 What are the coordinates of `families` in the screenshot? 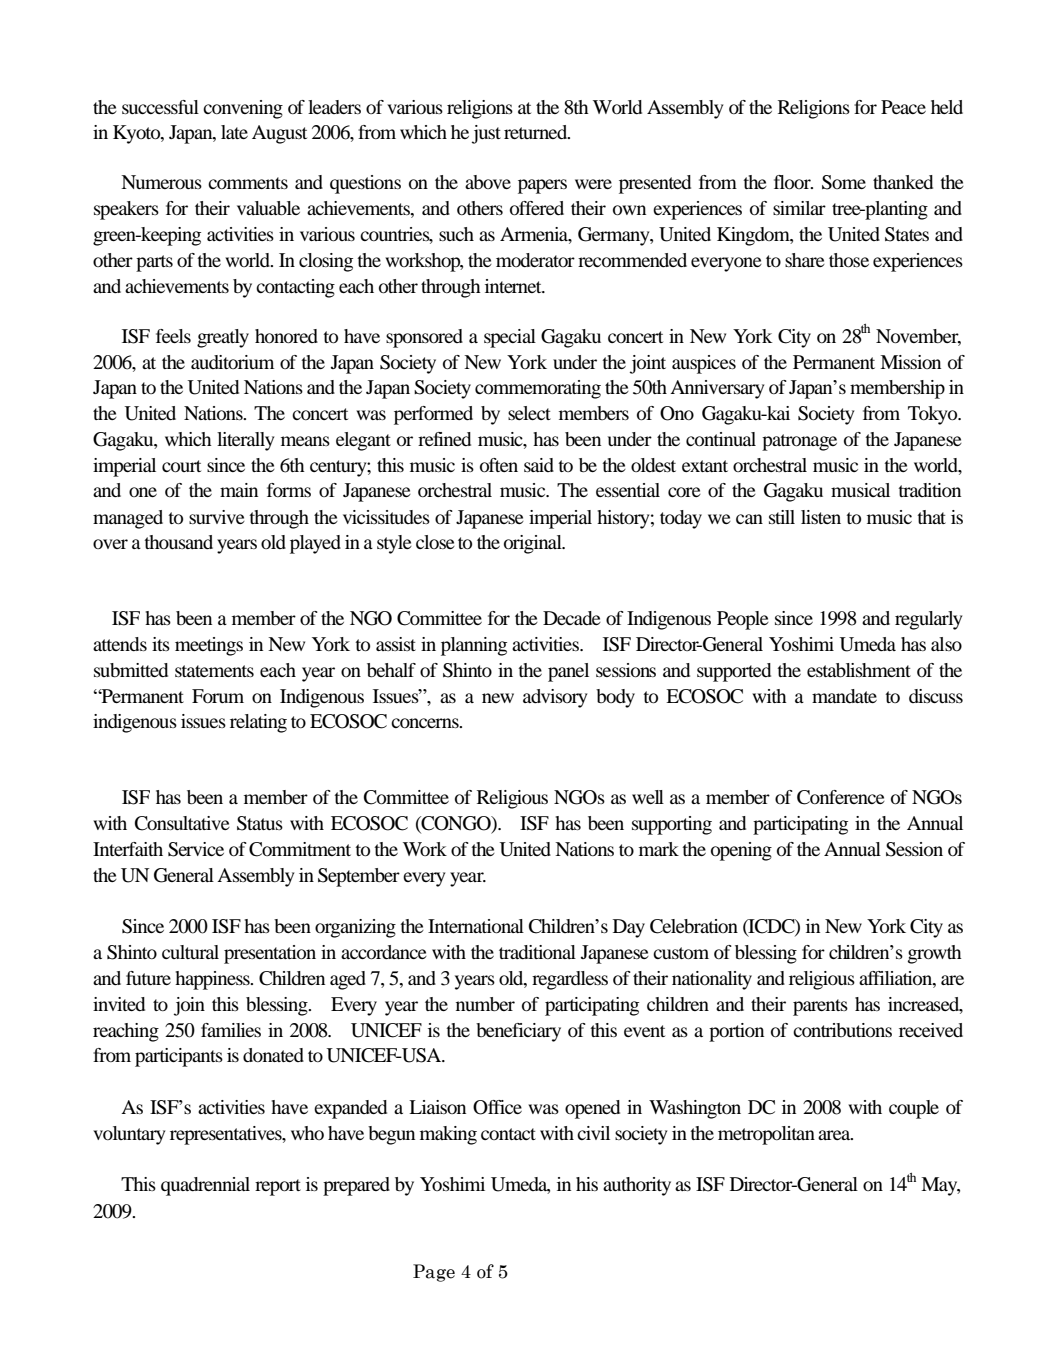 It's located at (231, 1030).
